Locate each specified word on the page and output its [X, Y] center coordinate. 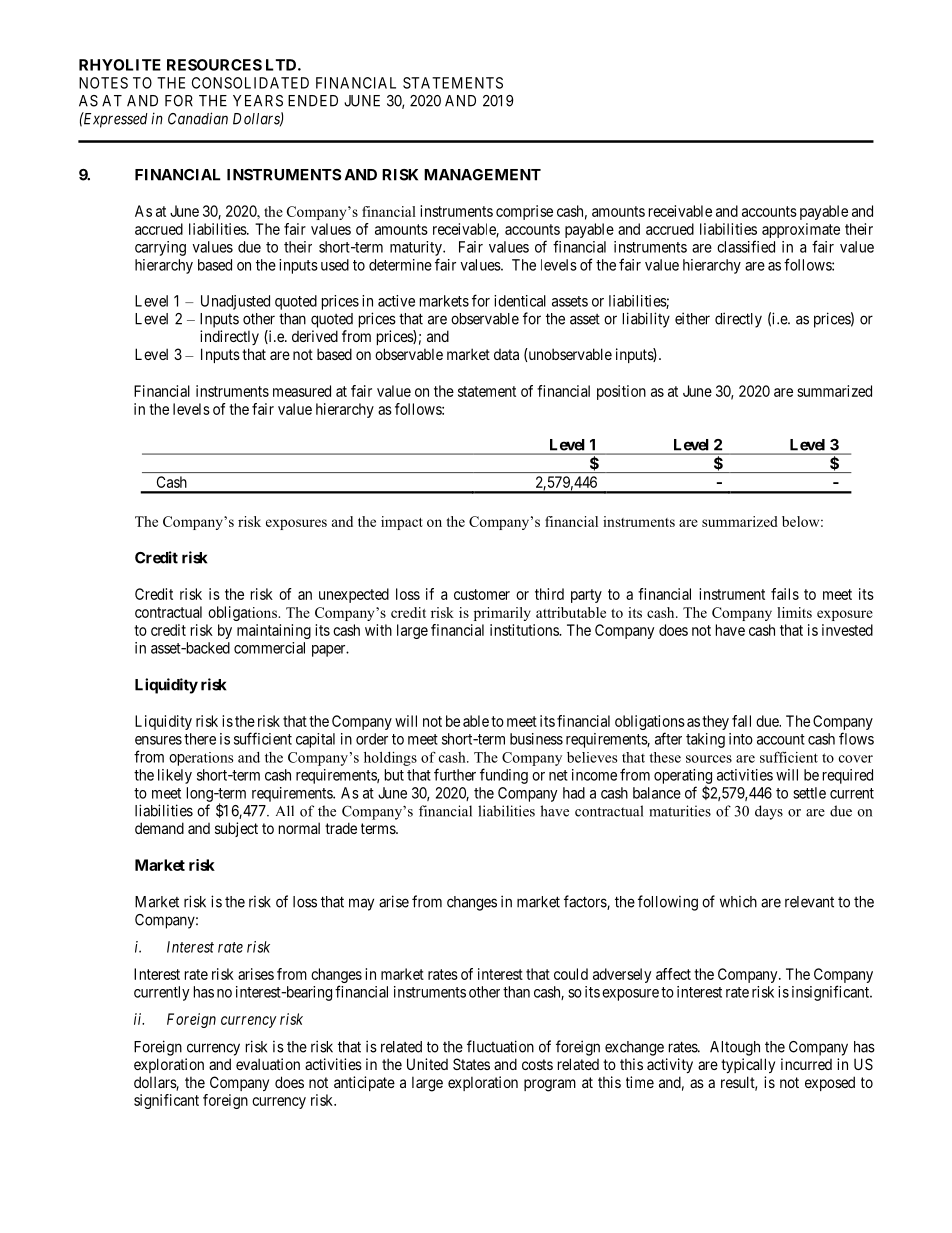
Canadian [198, 118]
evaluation [268, 1064]
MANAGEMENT [482, 175]
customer [482, 594]
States [471, 1064]
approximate [801, 230]
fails [785, 594]
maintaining [274, 631]
